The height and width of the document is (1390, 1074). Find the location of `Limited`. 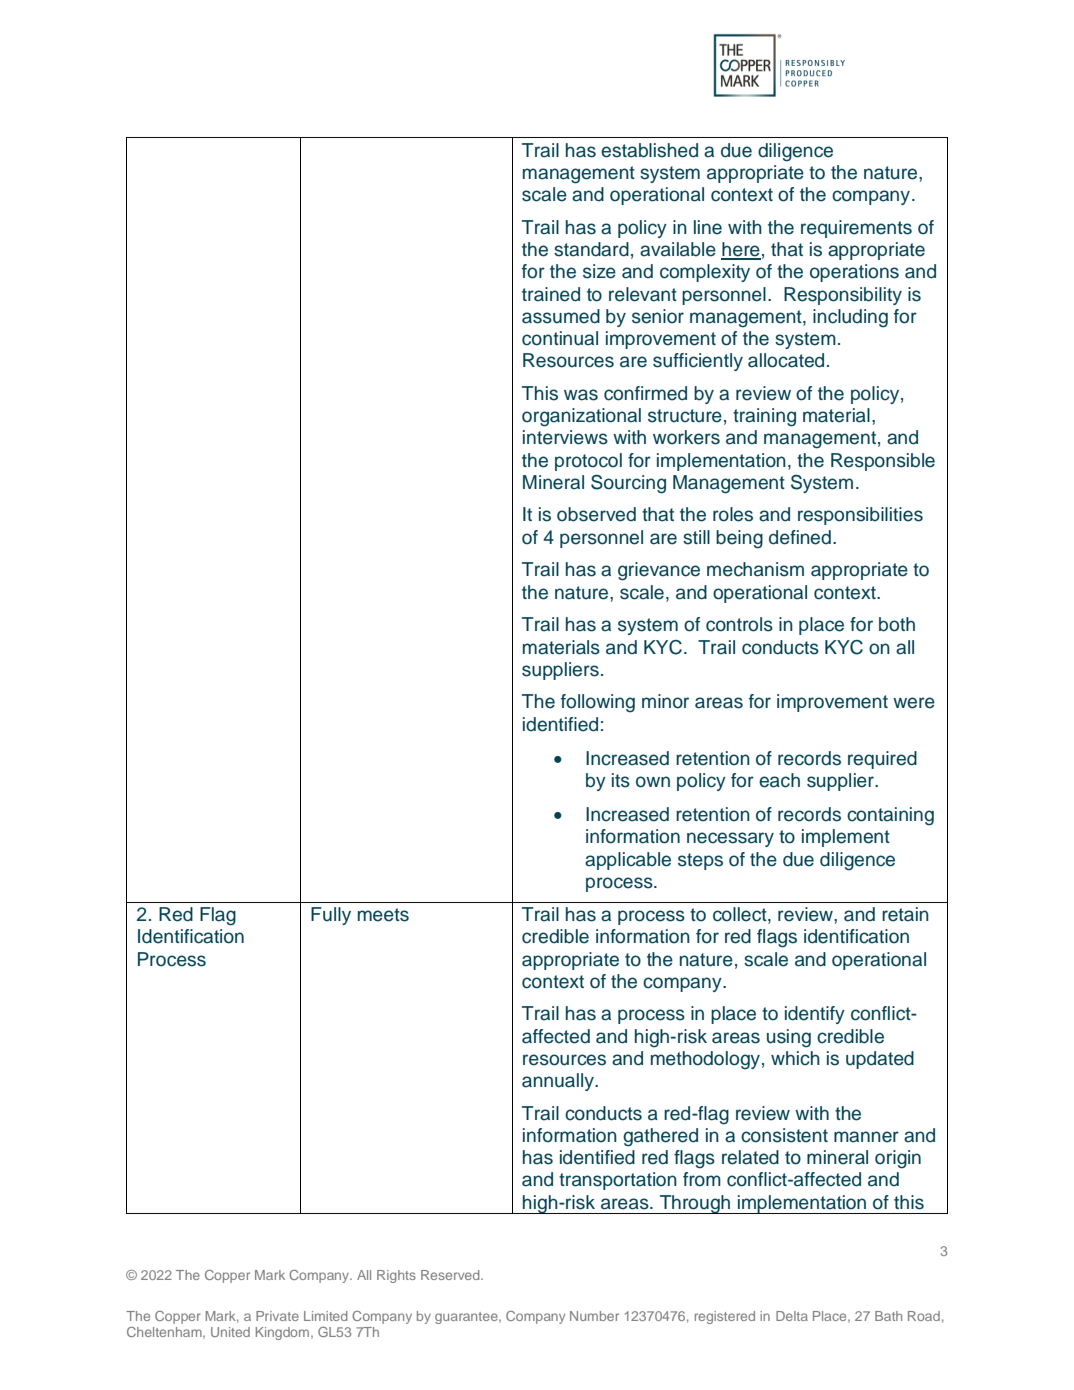

Limited is located at coordinates (326, 1316).
